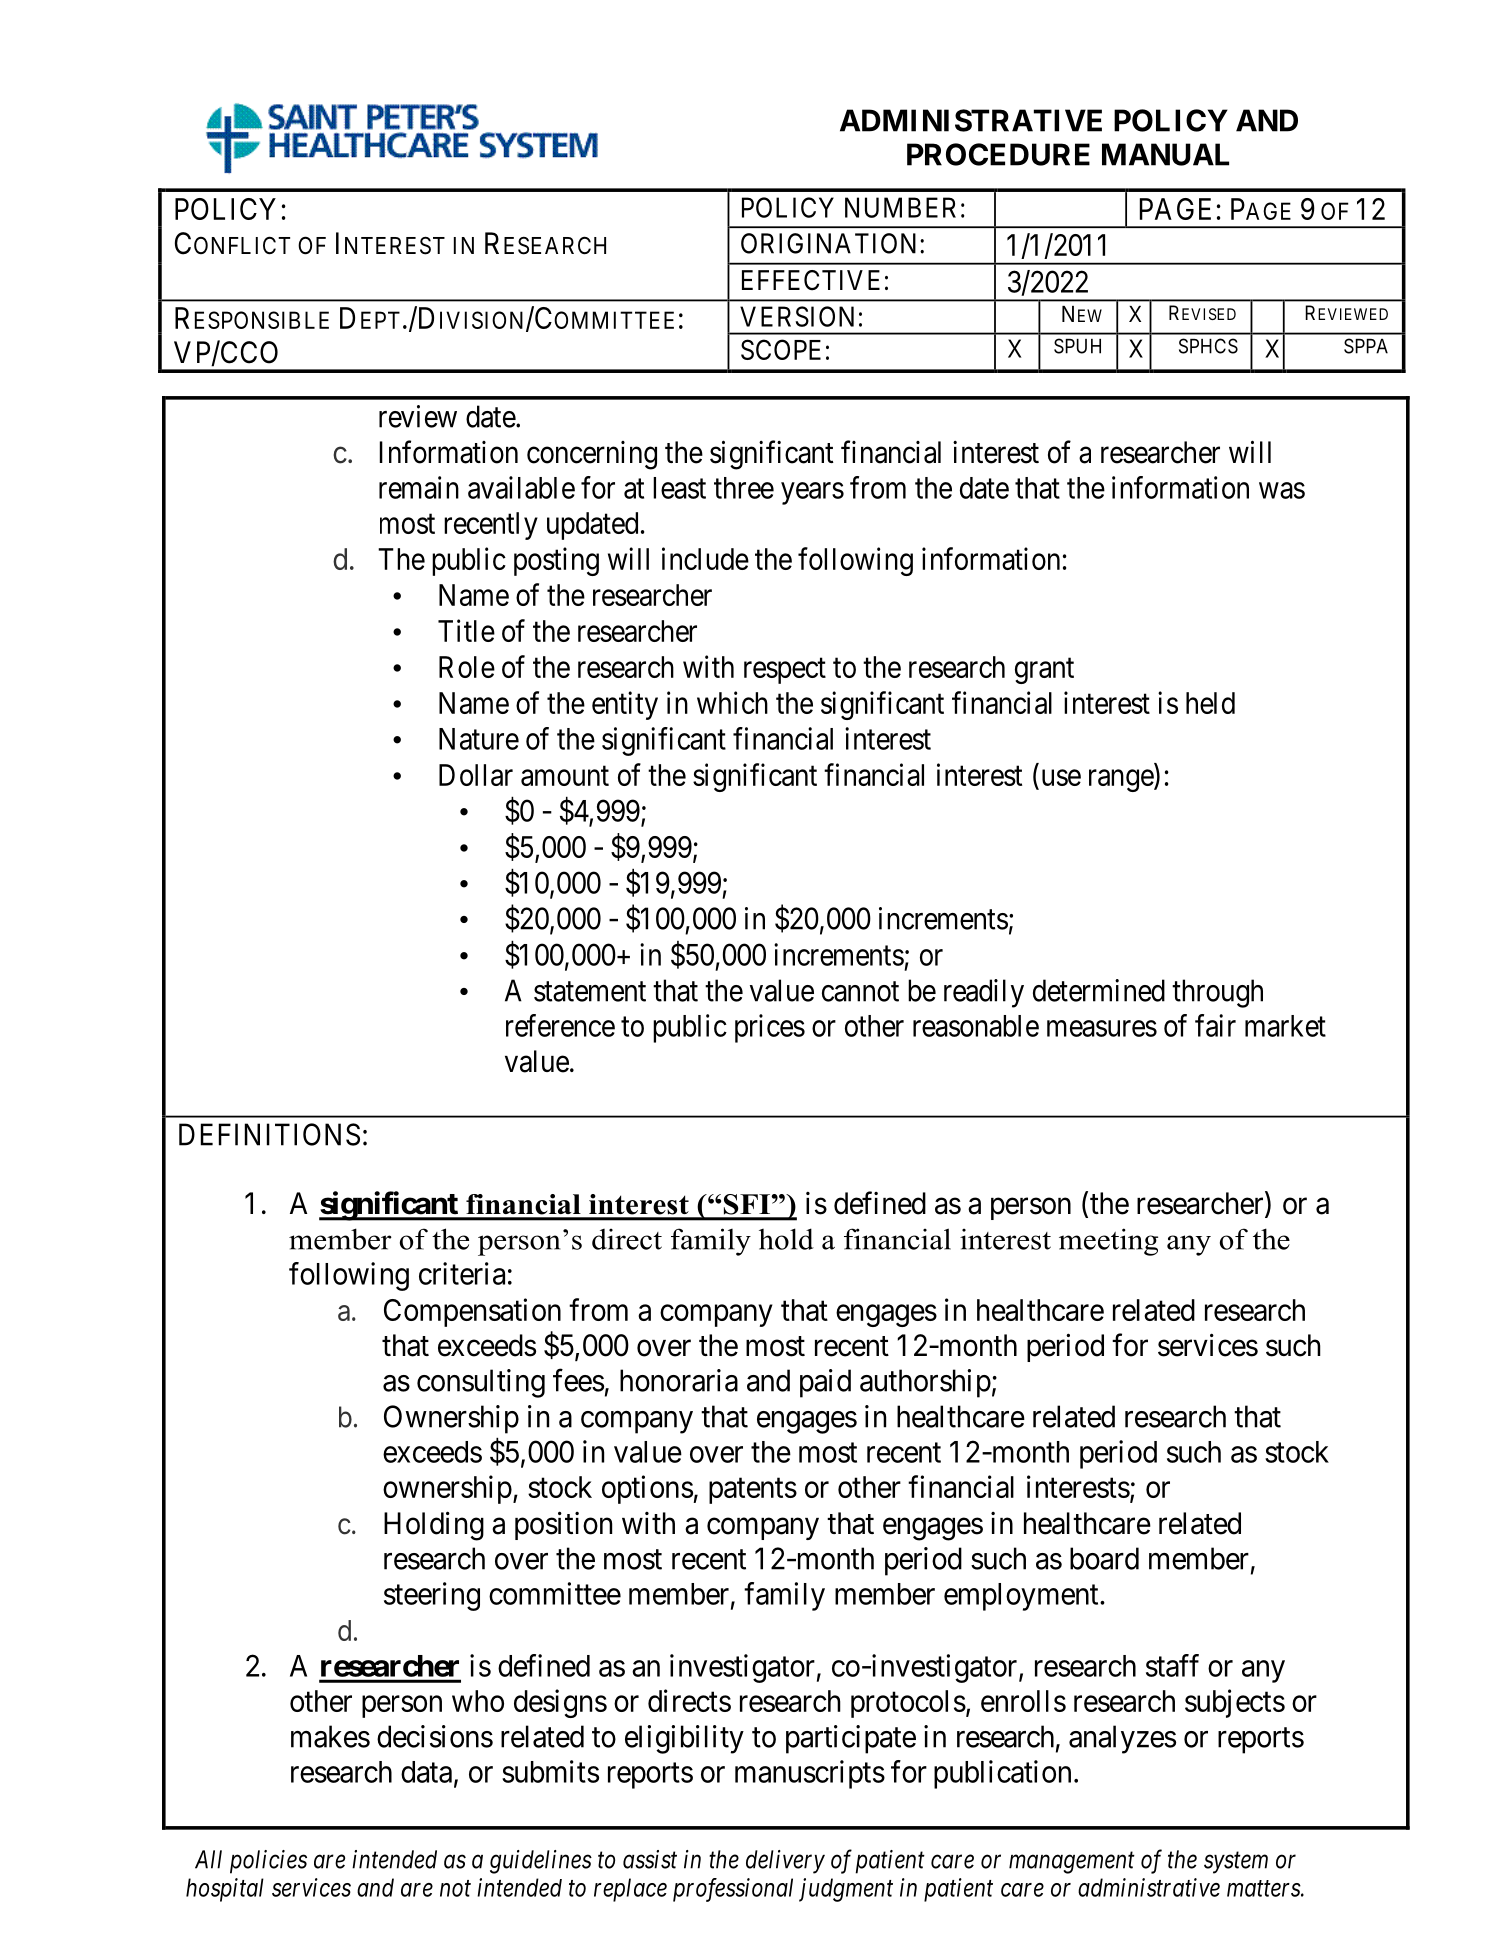  I want to click on meeting, so click(1108, 1242).
